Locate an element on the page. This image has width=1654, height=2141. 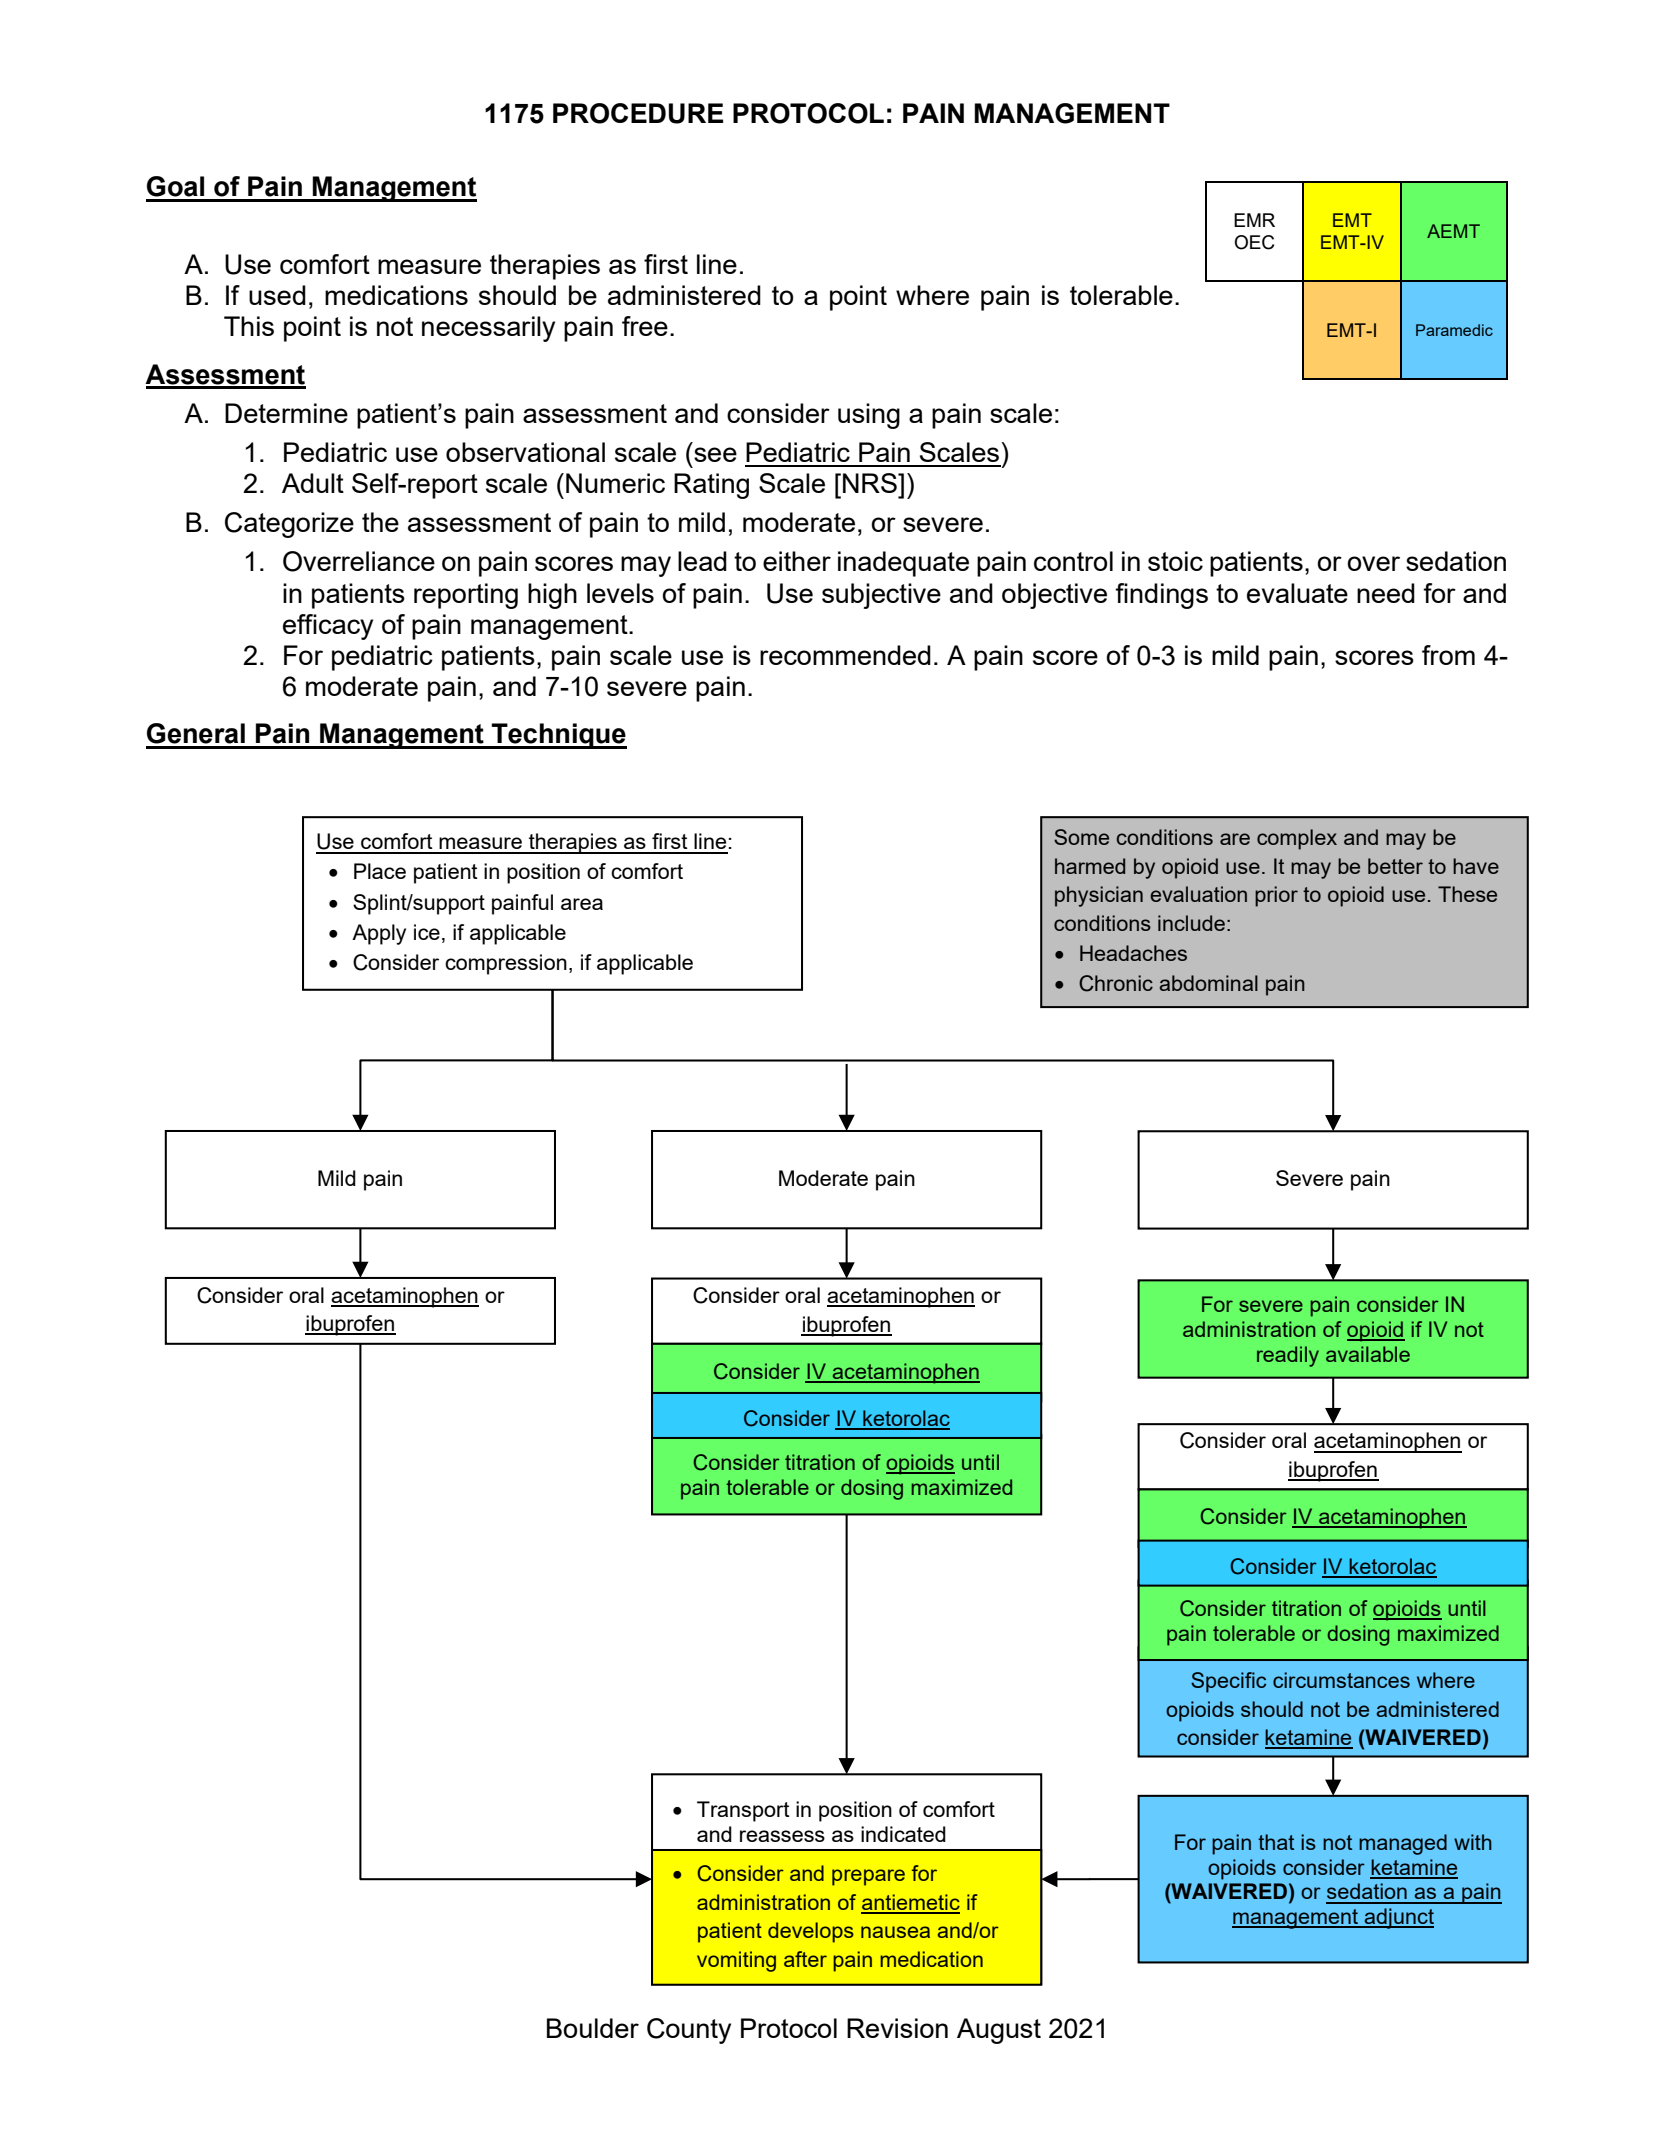
EMR is located at coordinates (1254, 220).
